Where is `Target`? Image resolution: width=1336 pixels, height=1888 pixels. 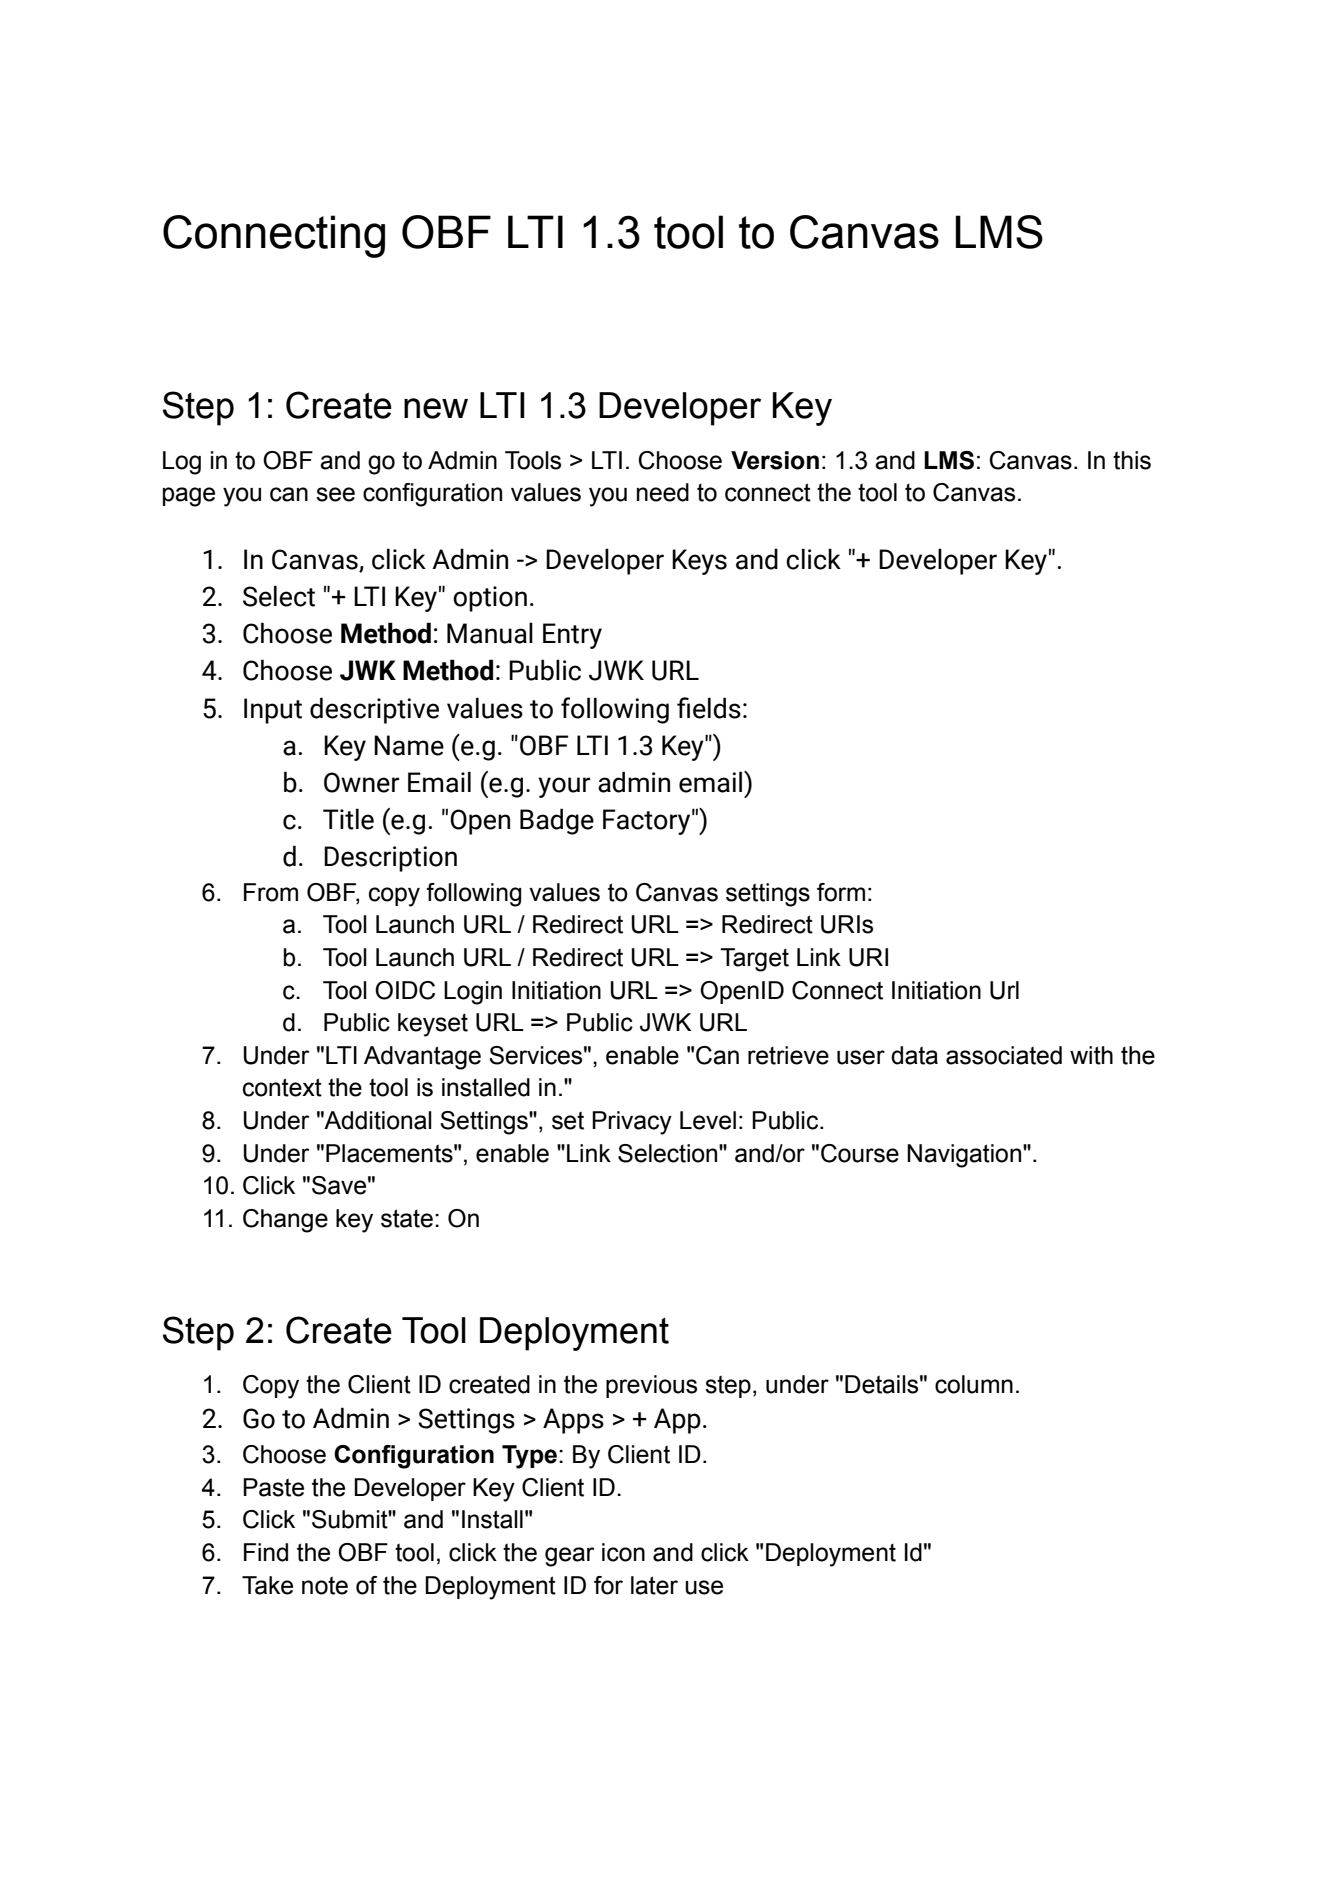
Target is located at coordinates (754, 960).
